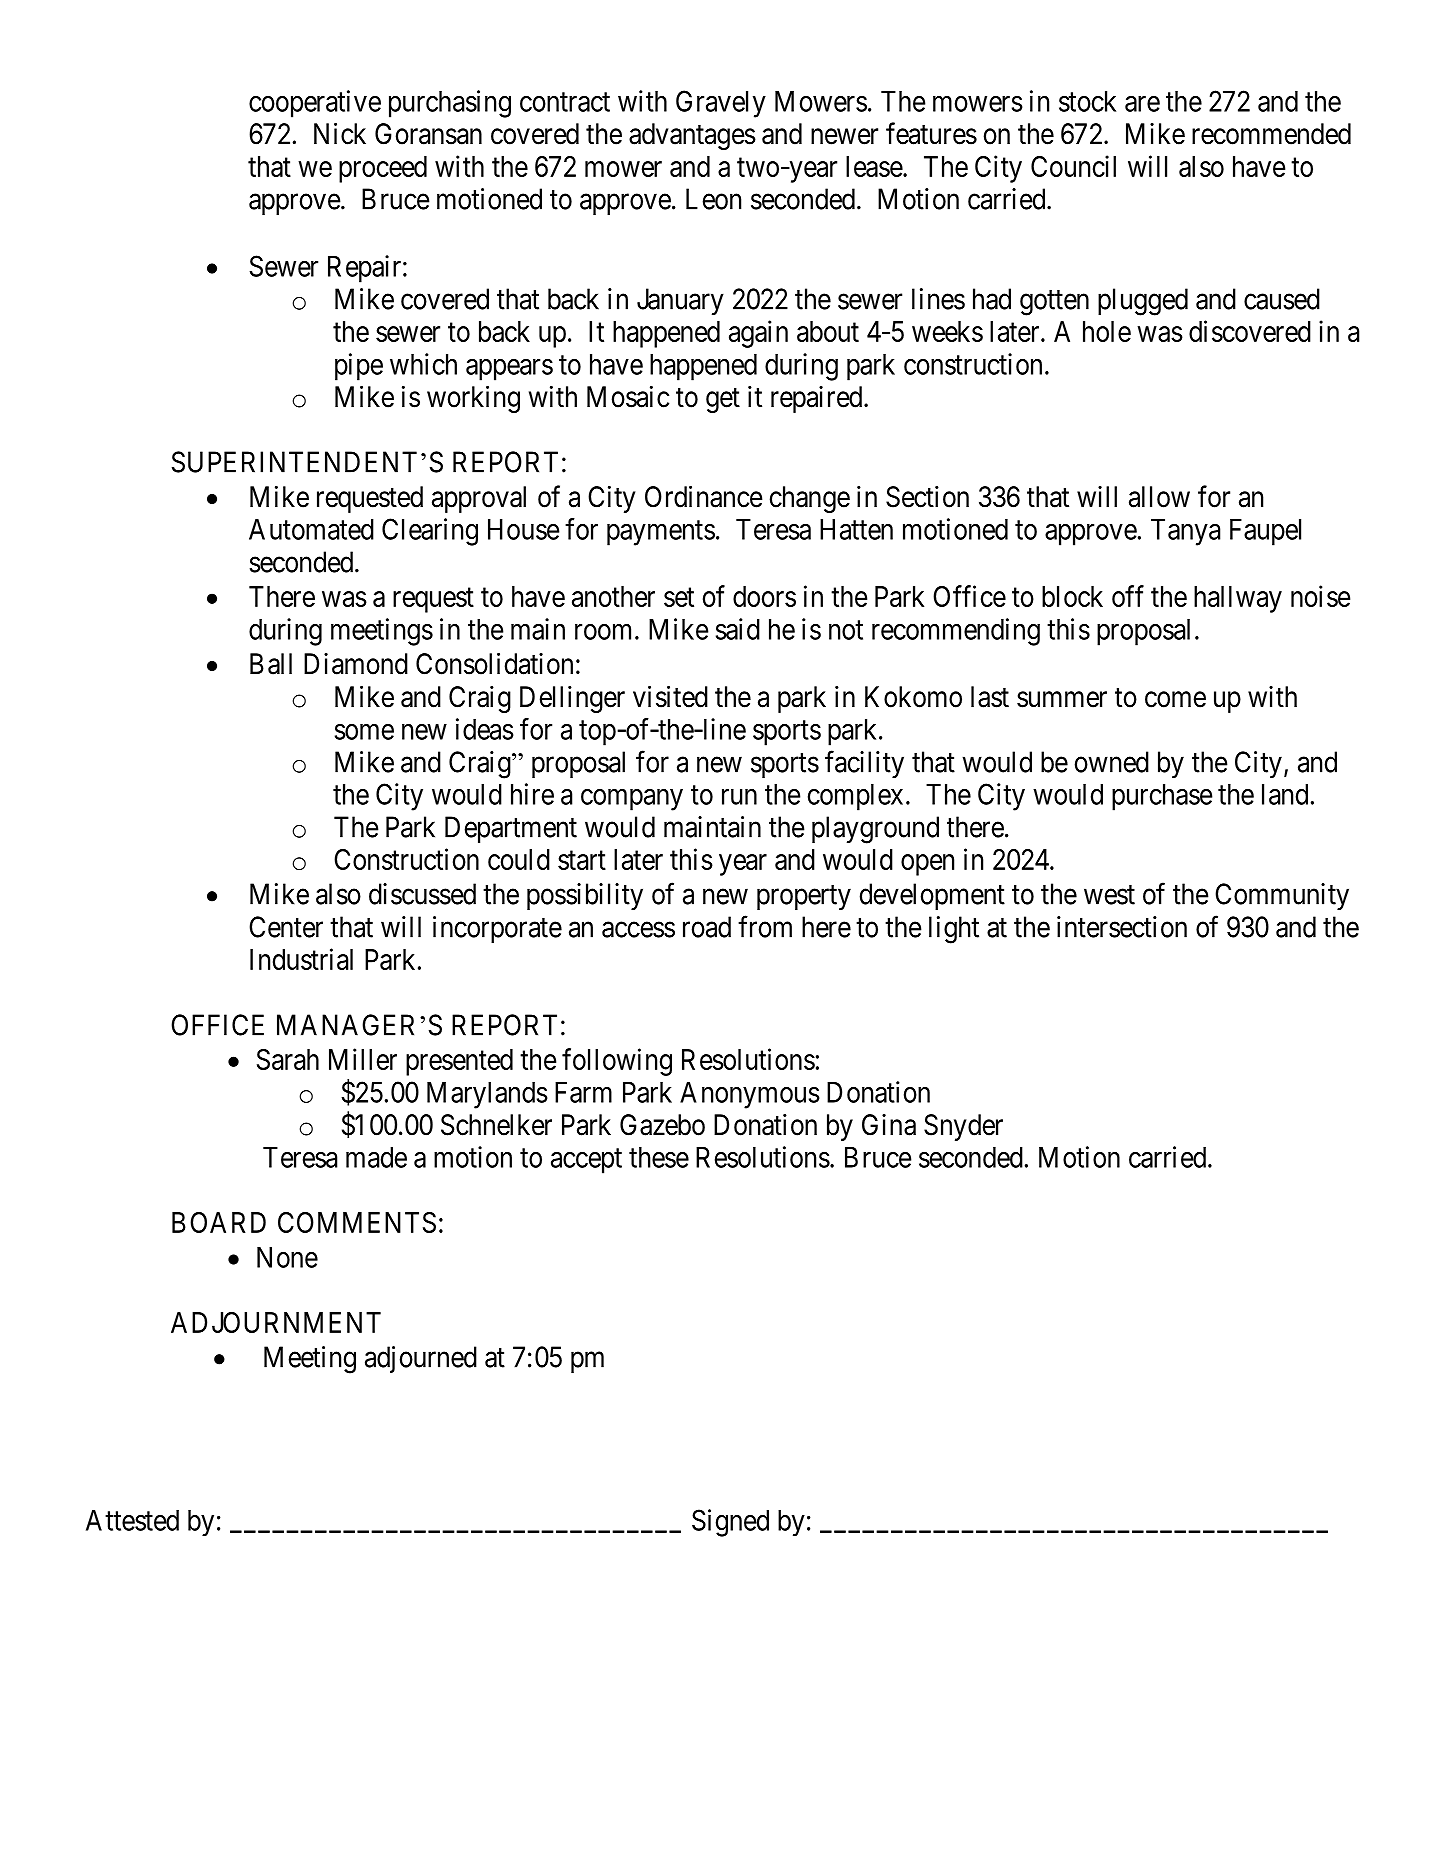 The image size is (1446, 1872). Describe the element at coordinates (288, 1059) in the page. I see `Sarah` at that location.
